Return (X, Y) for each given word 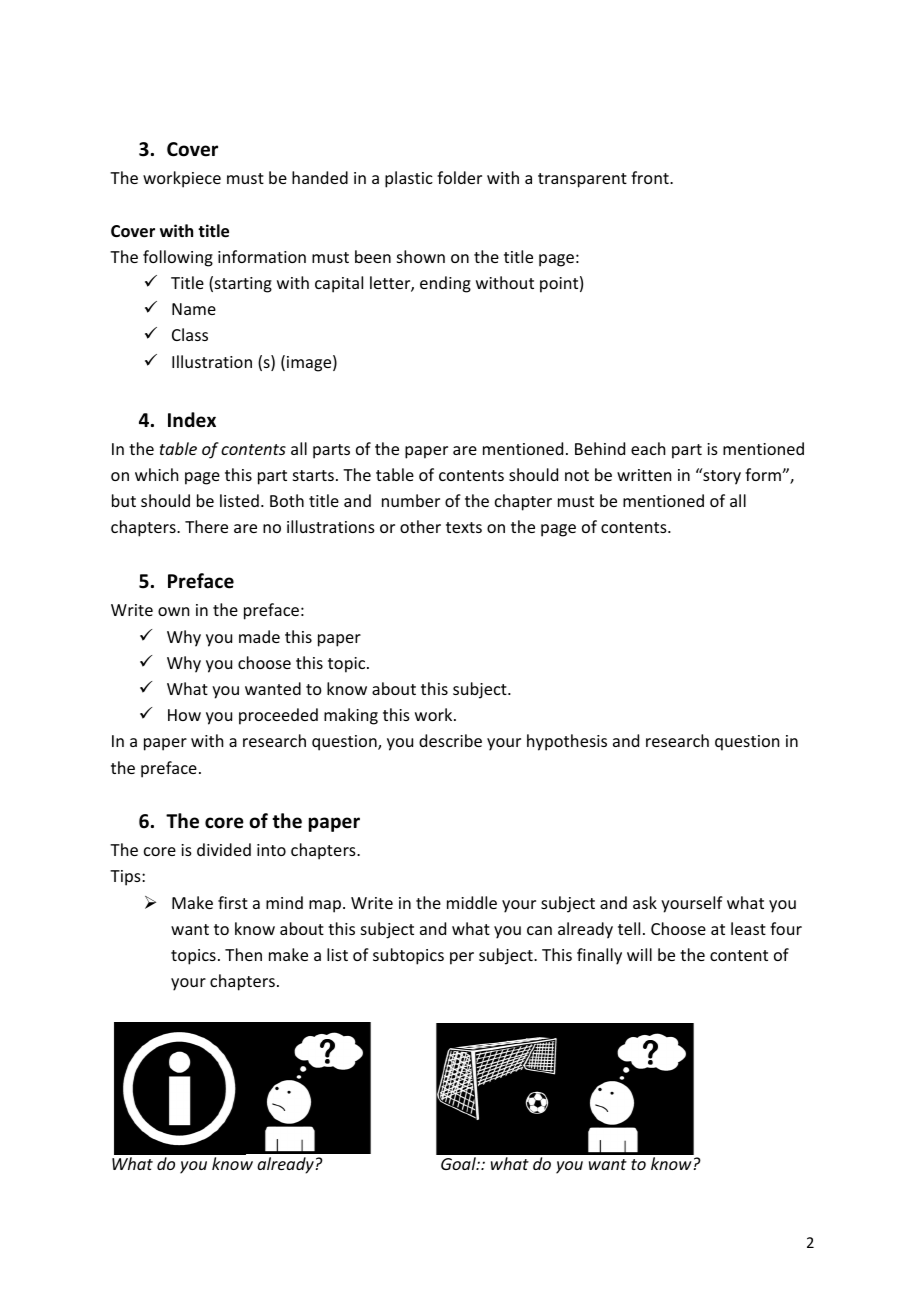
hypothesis (567, 742)
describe (450, 740)
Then (243, 954)
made (259, 636)
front (651, 177)
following (178, 258)
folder (459, 177)
